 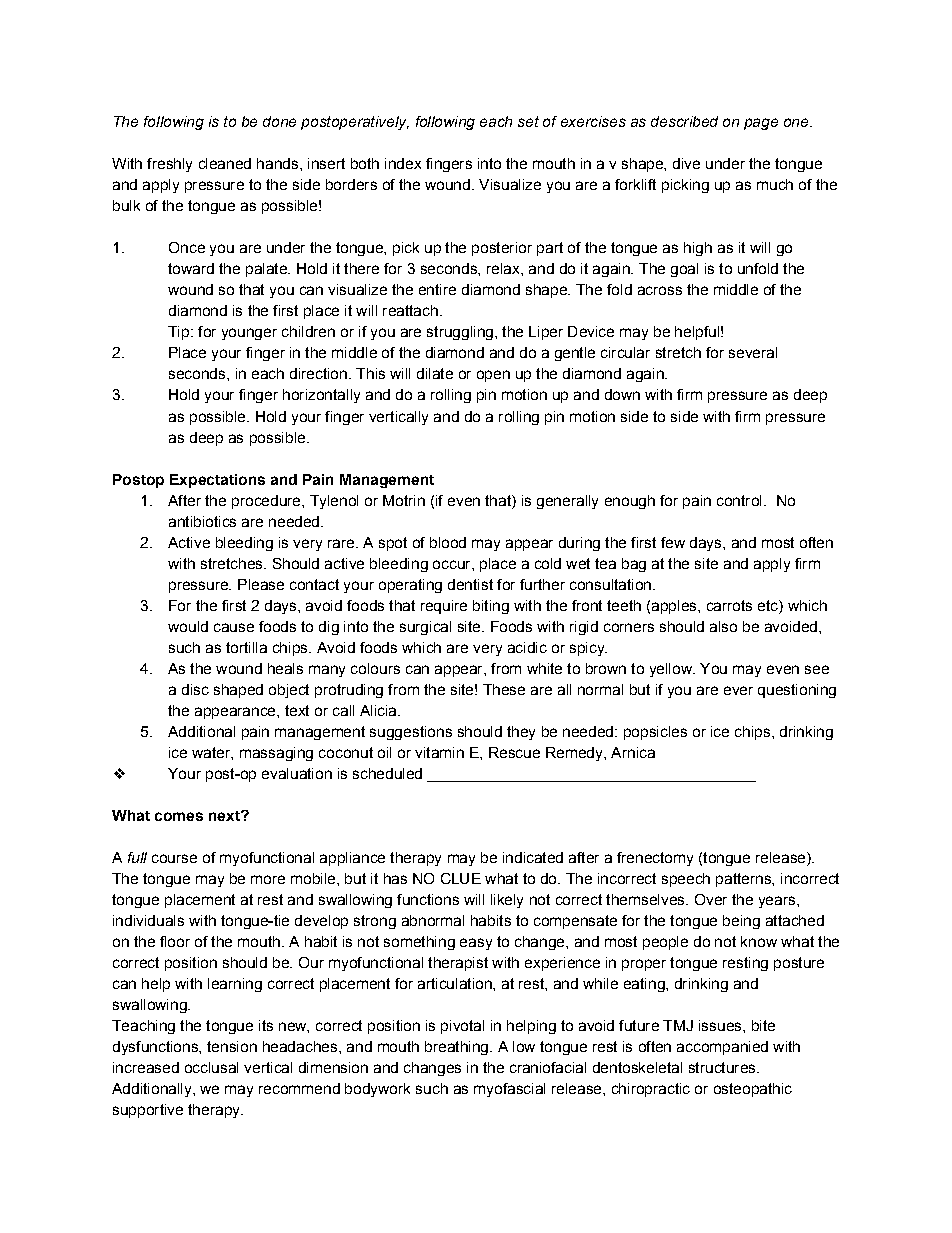 I want to click on set, so click(x=528, y=121).
